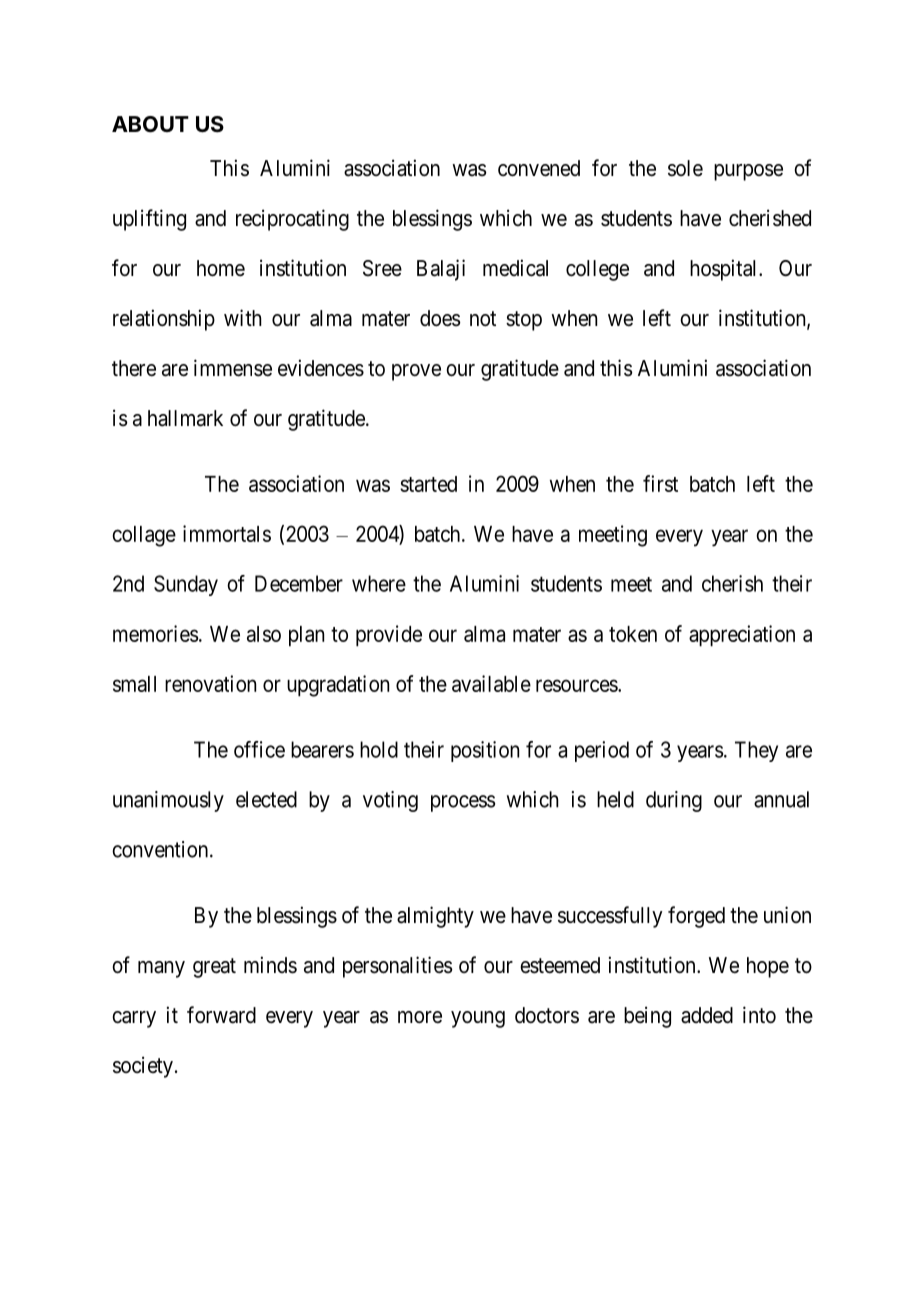  What do you see at coordinates (685, 168) in the document?
I see `sole` at bounding box center [685, 168].
